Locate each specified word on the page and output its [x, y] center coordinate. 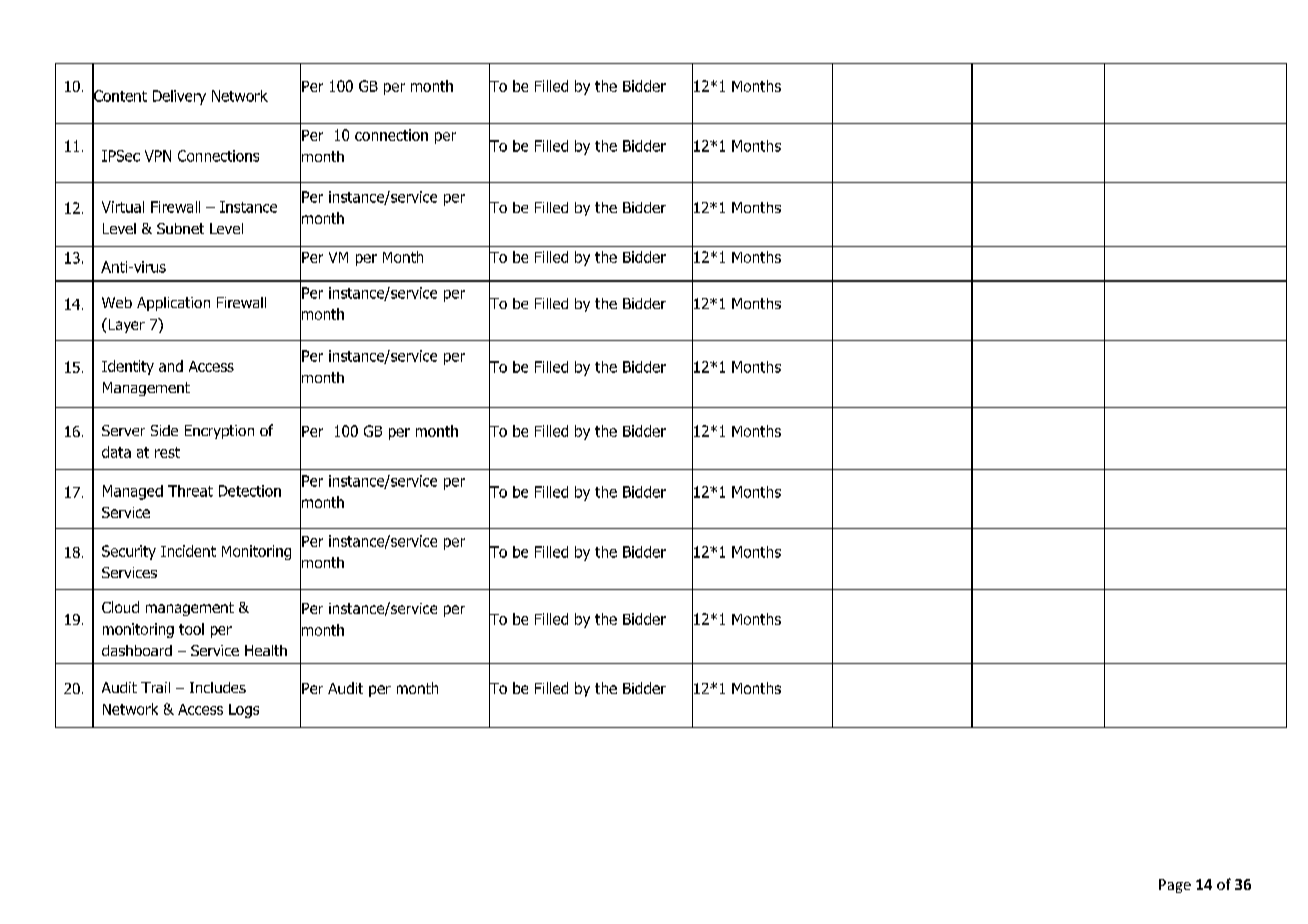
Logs [244, 711]
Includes [218, 687]
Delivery [179, 97]
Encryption [219, 432]
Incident [188, 551]
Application [173, 304]
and [171, 366]
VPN [158, 156]
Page [1175, 886]
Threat [190, 491]
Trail [155, 687]
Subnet [180, 228]
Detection [250, 491]
